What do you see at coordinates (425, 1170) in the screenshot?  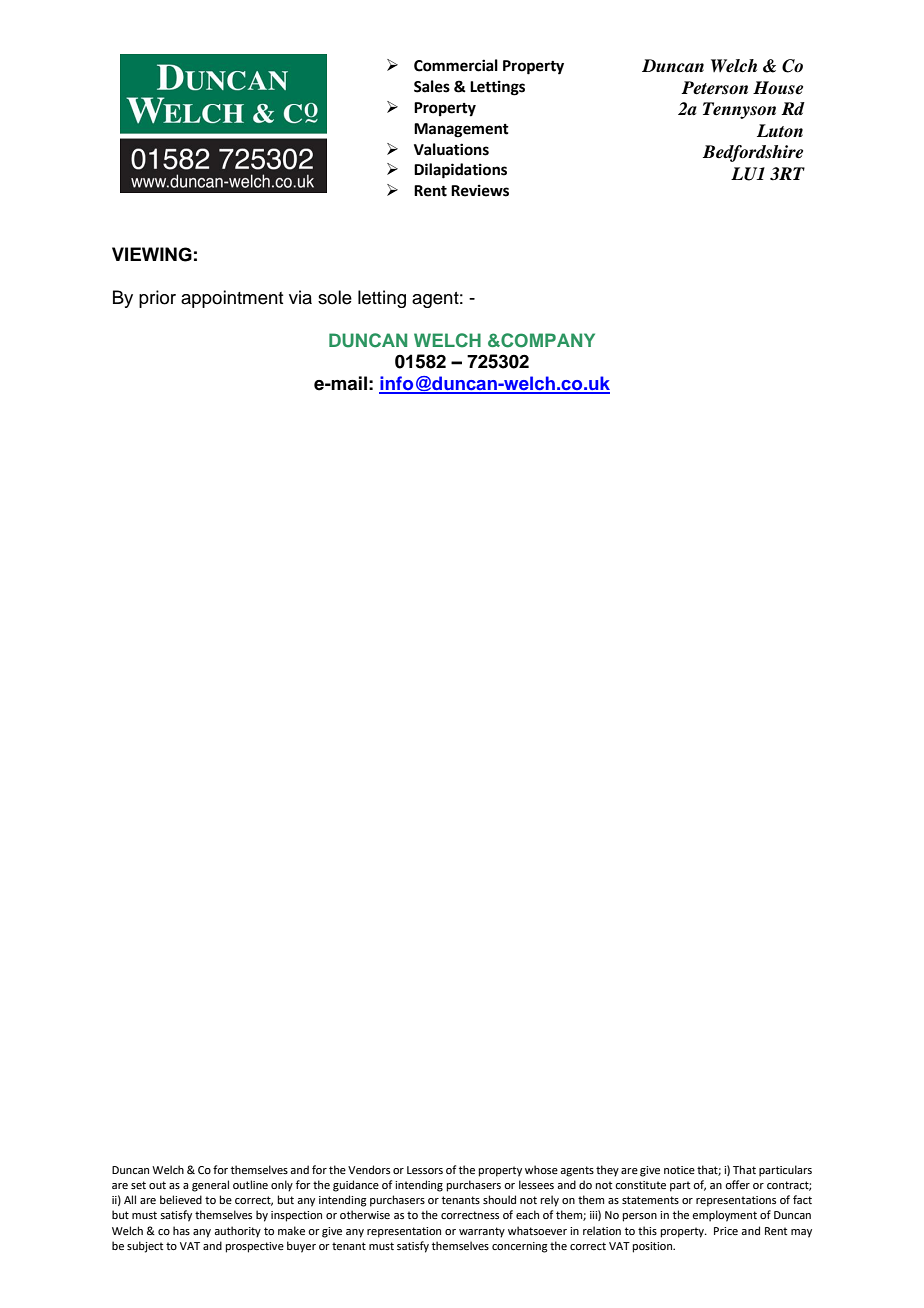 I see `Lessors` at bounding box center [425, 1170].
